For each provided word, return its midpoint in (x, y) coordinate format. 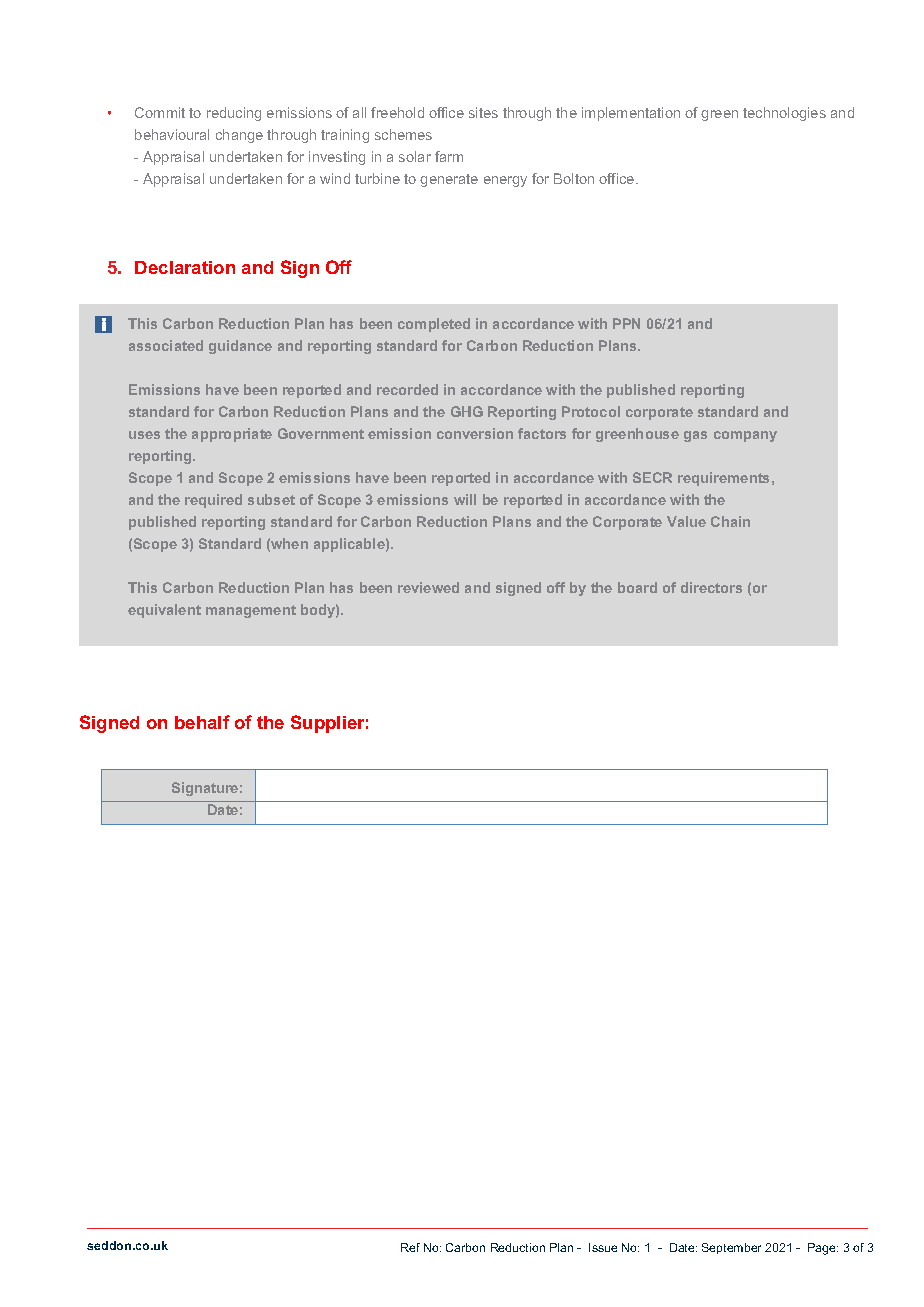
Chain (730, 521)
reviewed (428, 587)
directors (711, 587)
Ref (410, 1247)
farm (449, 156)
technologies (784, 114)
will (465, 499)
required (213, 501)
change (239, 136)
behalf (202, 722)
